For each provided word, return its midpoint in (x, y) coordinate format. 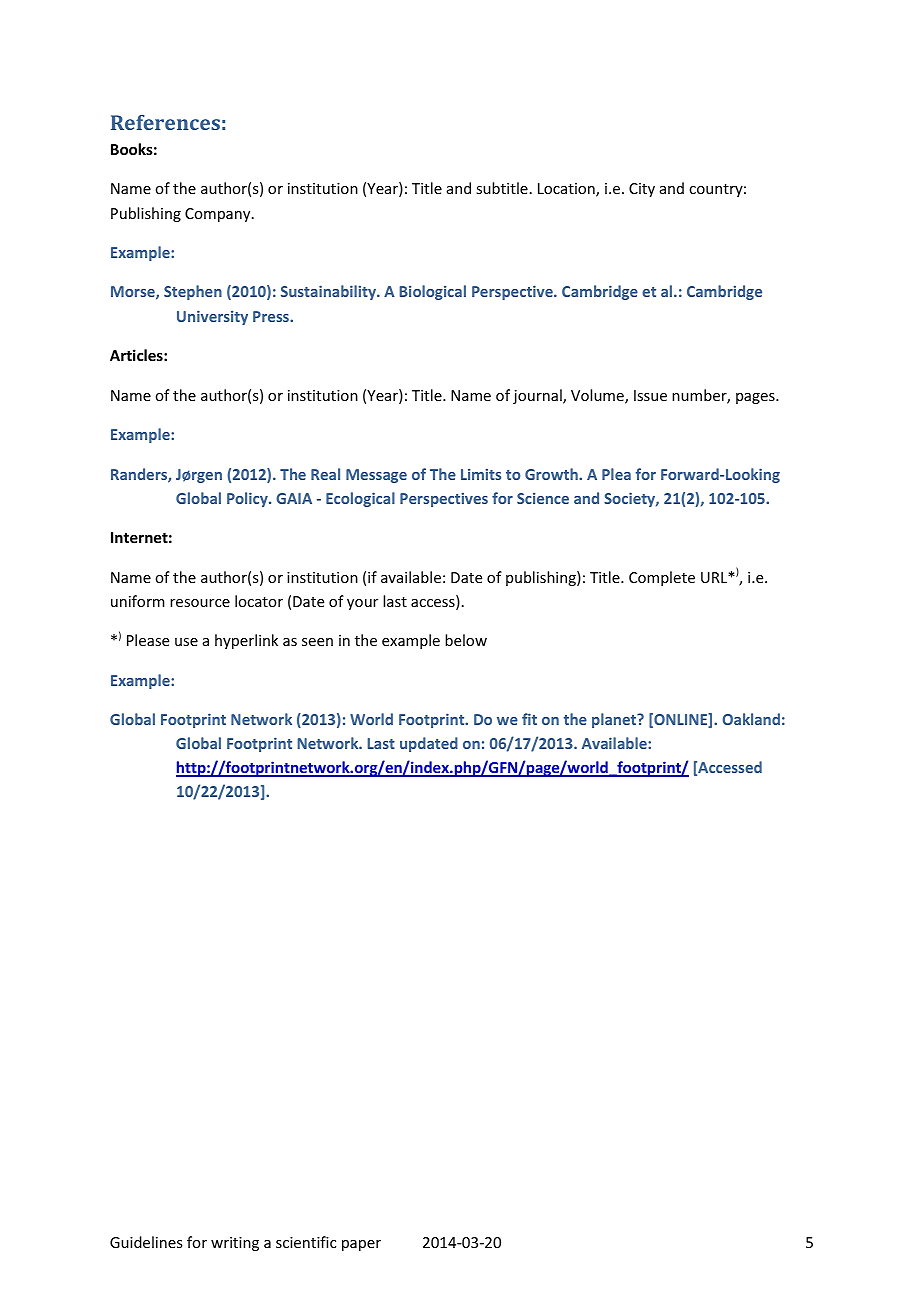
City (642, 190)
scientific (306, 1242)
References (165, 122)
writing (235, 1244)
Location (567, 190)
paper (361, 1245)
